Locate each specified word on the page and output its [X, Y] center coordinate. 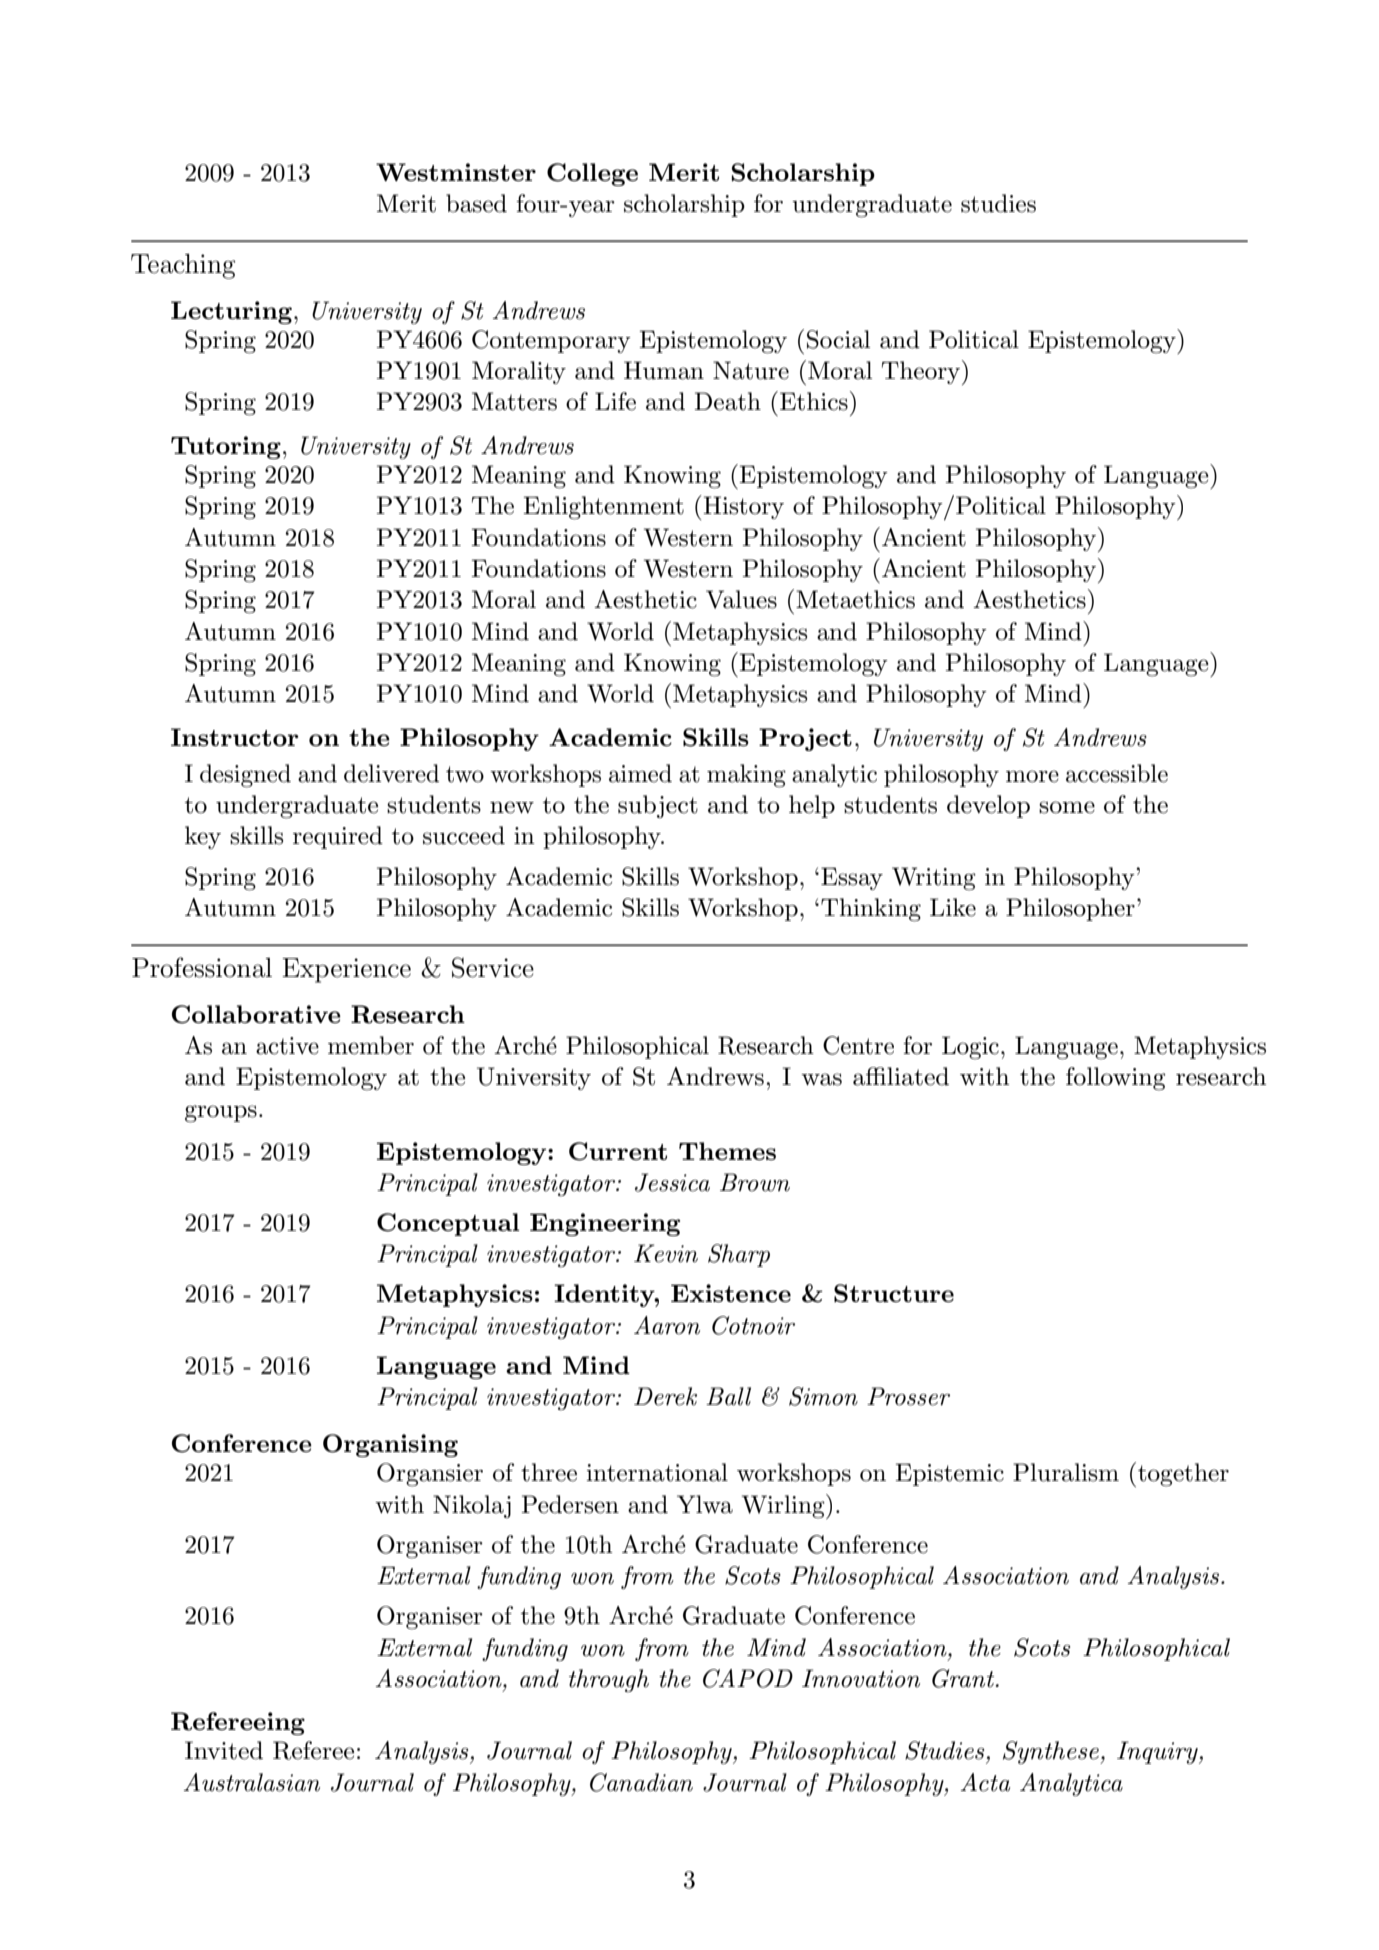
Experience [346, 970]
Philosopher [1070, 909]
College [592, 174]
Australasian [252, 1782]
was [821, 1079]
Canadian [641, 1782]
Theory [922, 372]
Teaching [183, 266]
